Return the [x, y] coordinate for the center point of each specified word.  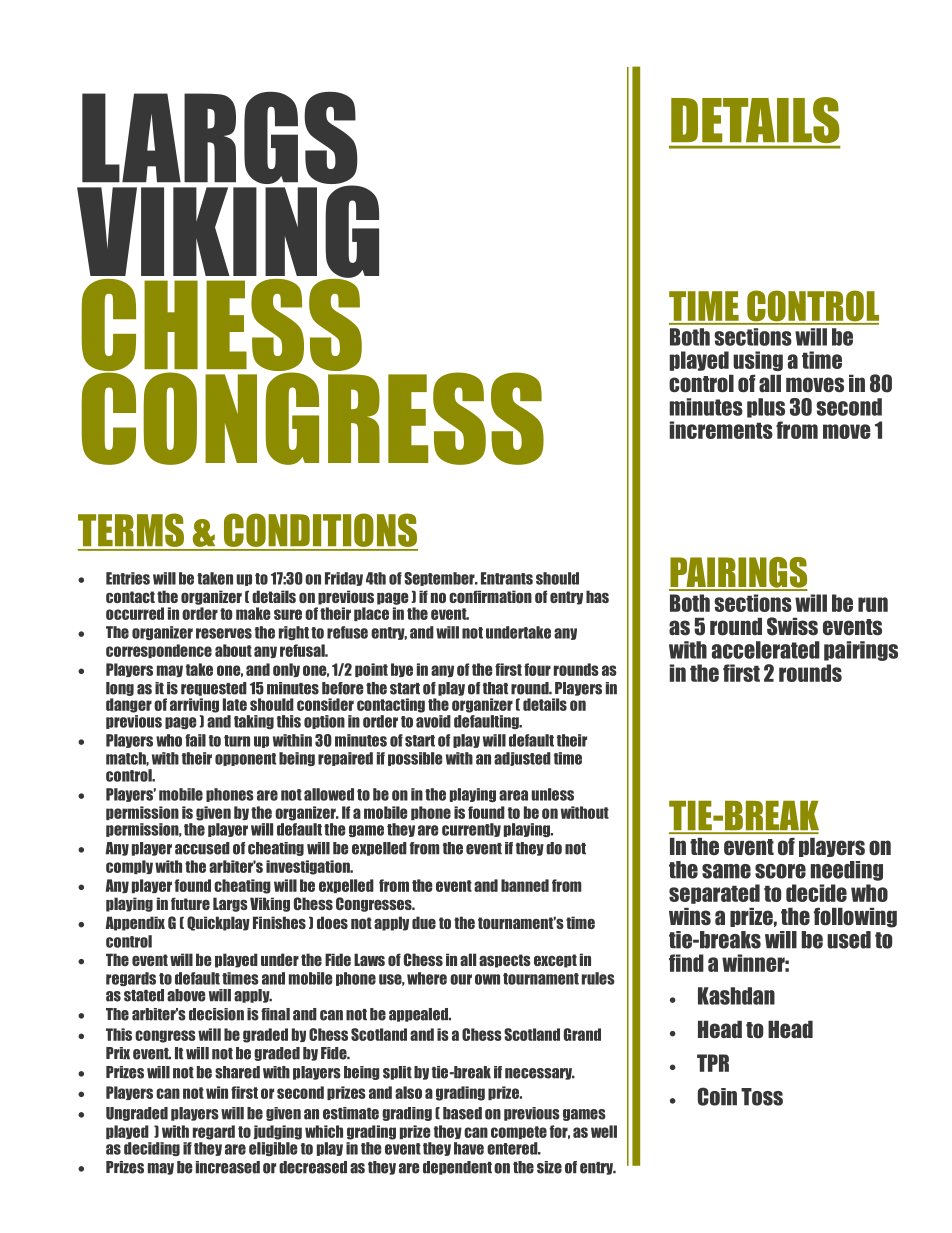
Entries [128, 578]
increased [228, 1167]
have [469, 1148]
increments [721, 430]
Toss [762, 1097]
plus [766, 408]
